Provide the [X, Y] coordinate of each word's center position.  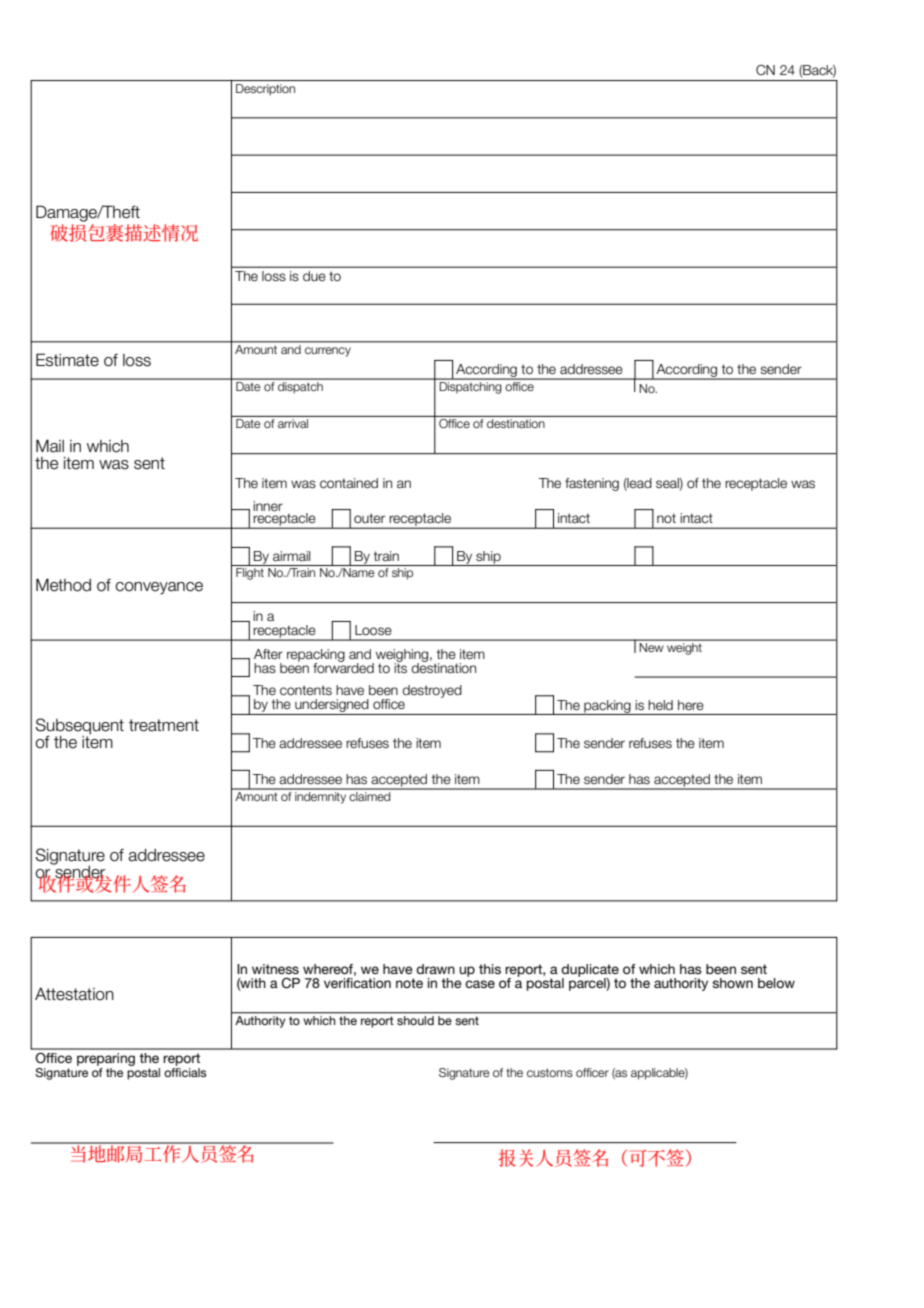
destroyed [432, 691]
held [660, 705]
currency [328, 352]
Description [265, 90]
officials [185, 1072]
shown [732, 983]
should [415, 1019]
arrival [293, 423]
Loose [373, 630]
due [314, 276]
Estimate [67, 360]
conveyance [159, 588]
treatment [164, 725]
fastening [592, 484]
